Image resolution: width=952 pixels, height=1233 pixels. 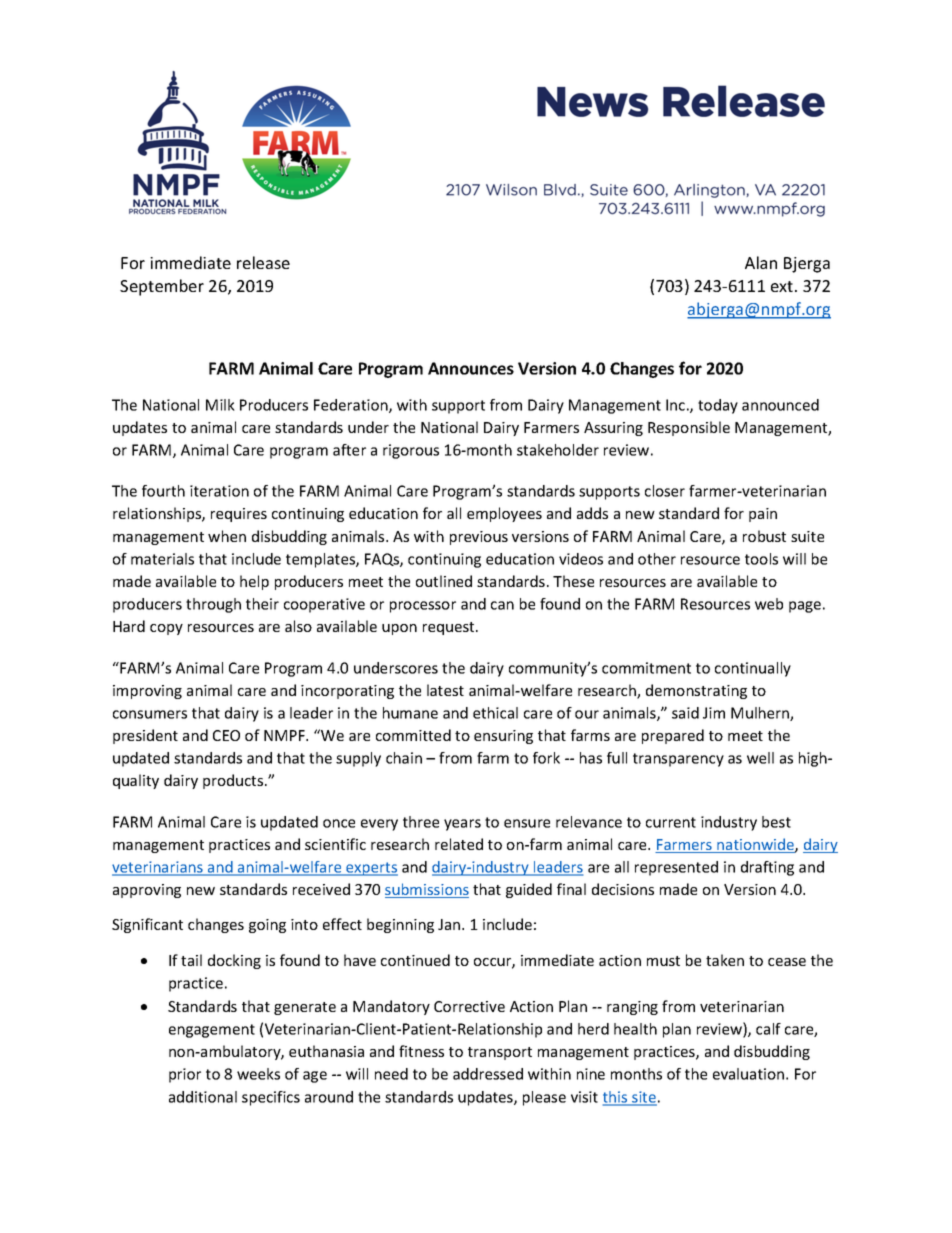 I want to click on continually, so click(x=753, y=669).
